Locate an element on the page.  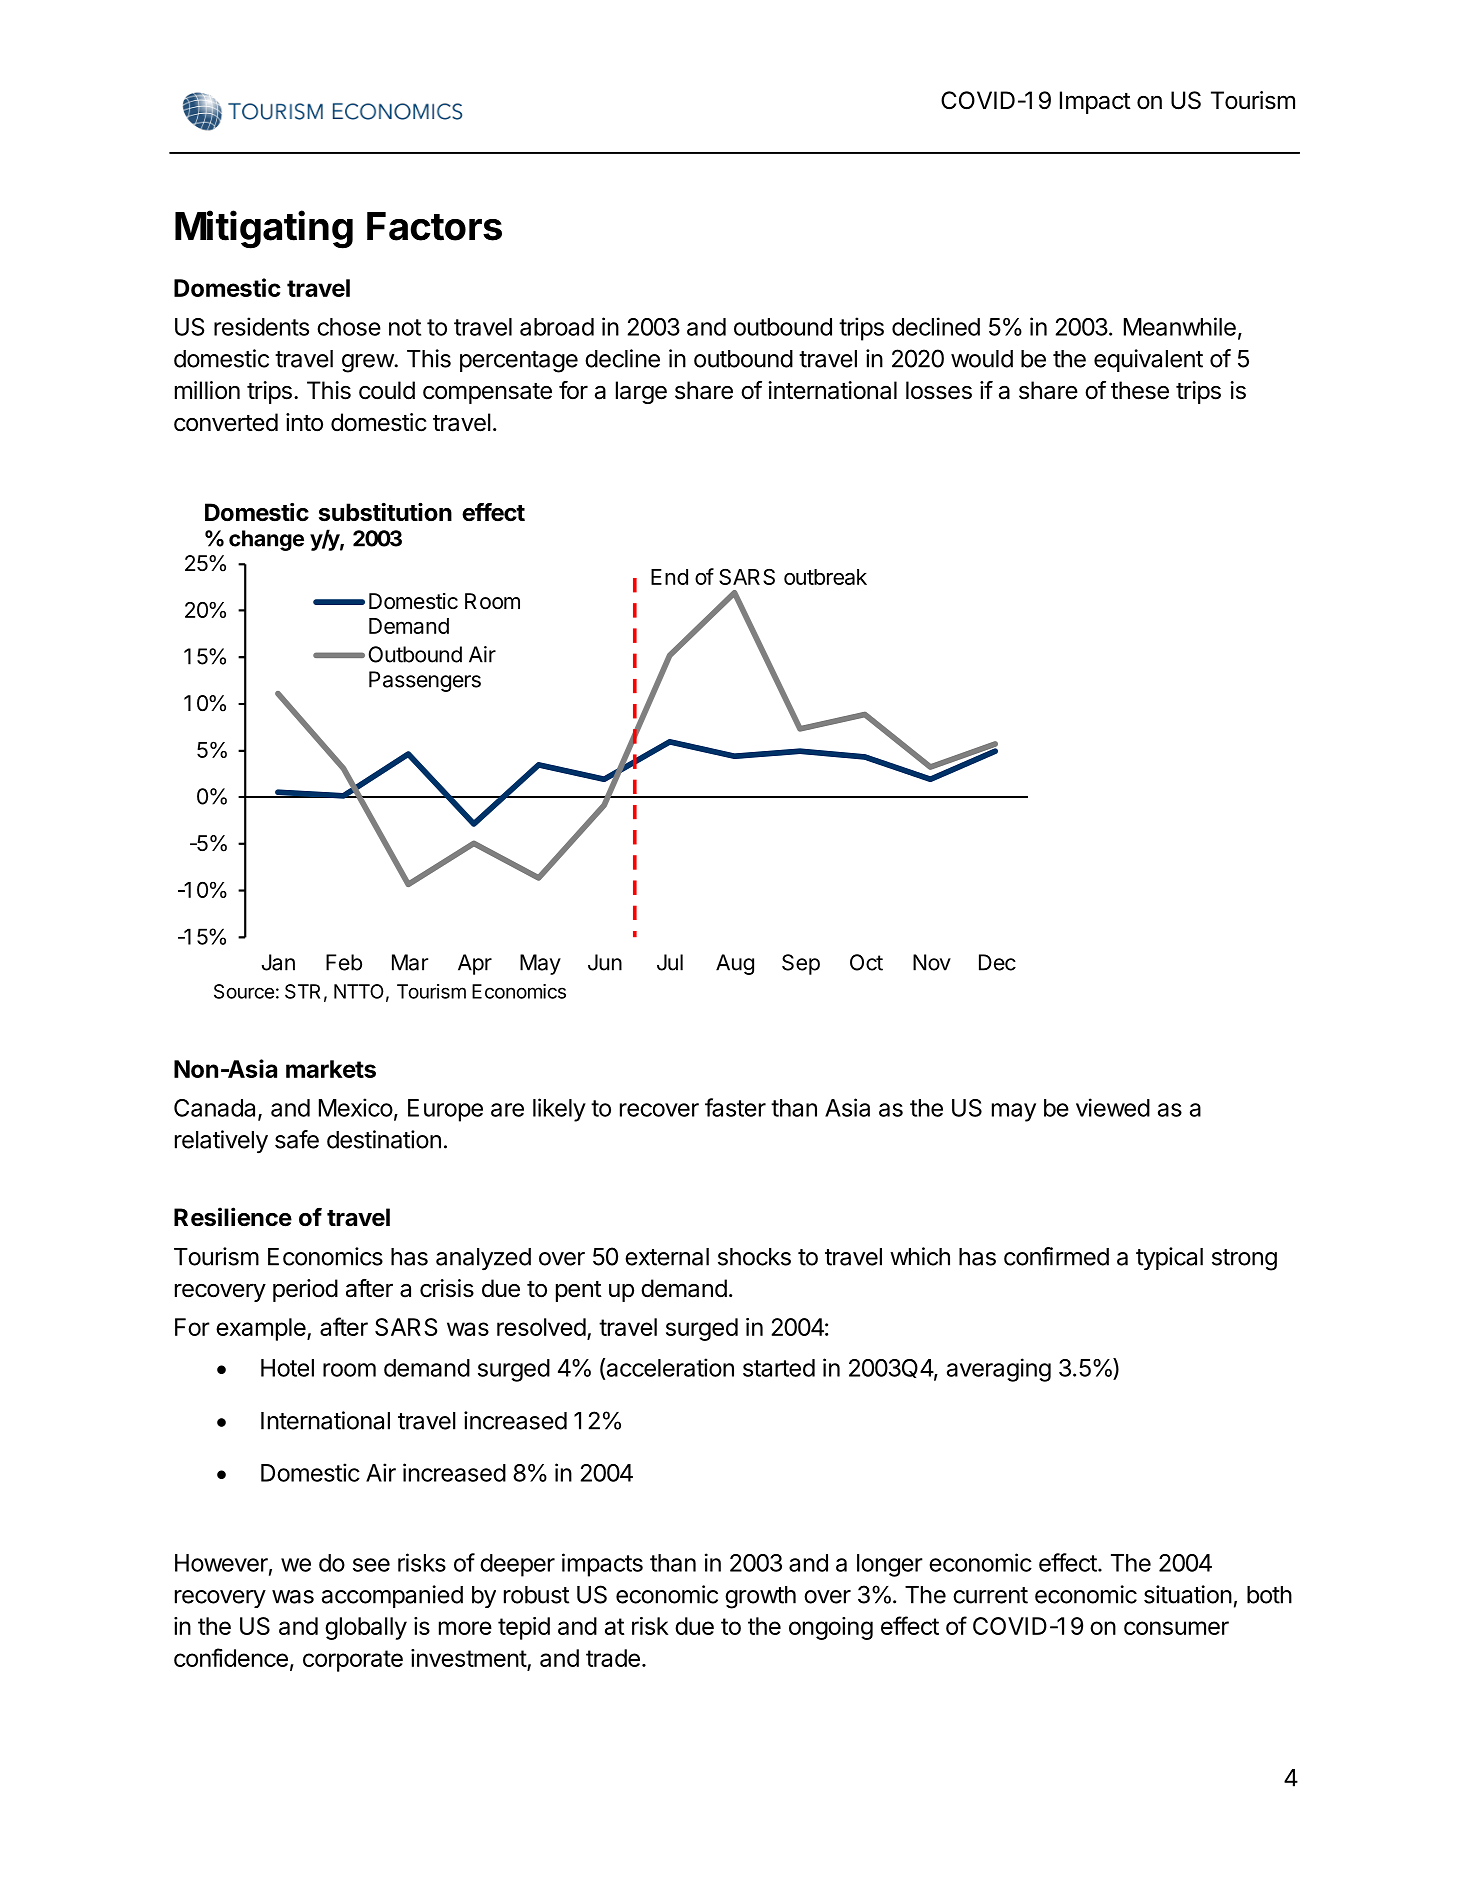
abroad is located at coordinates (557, 327).
